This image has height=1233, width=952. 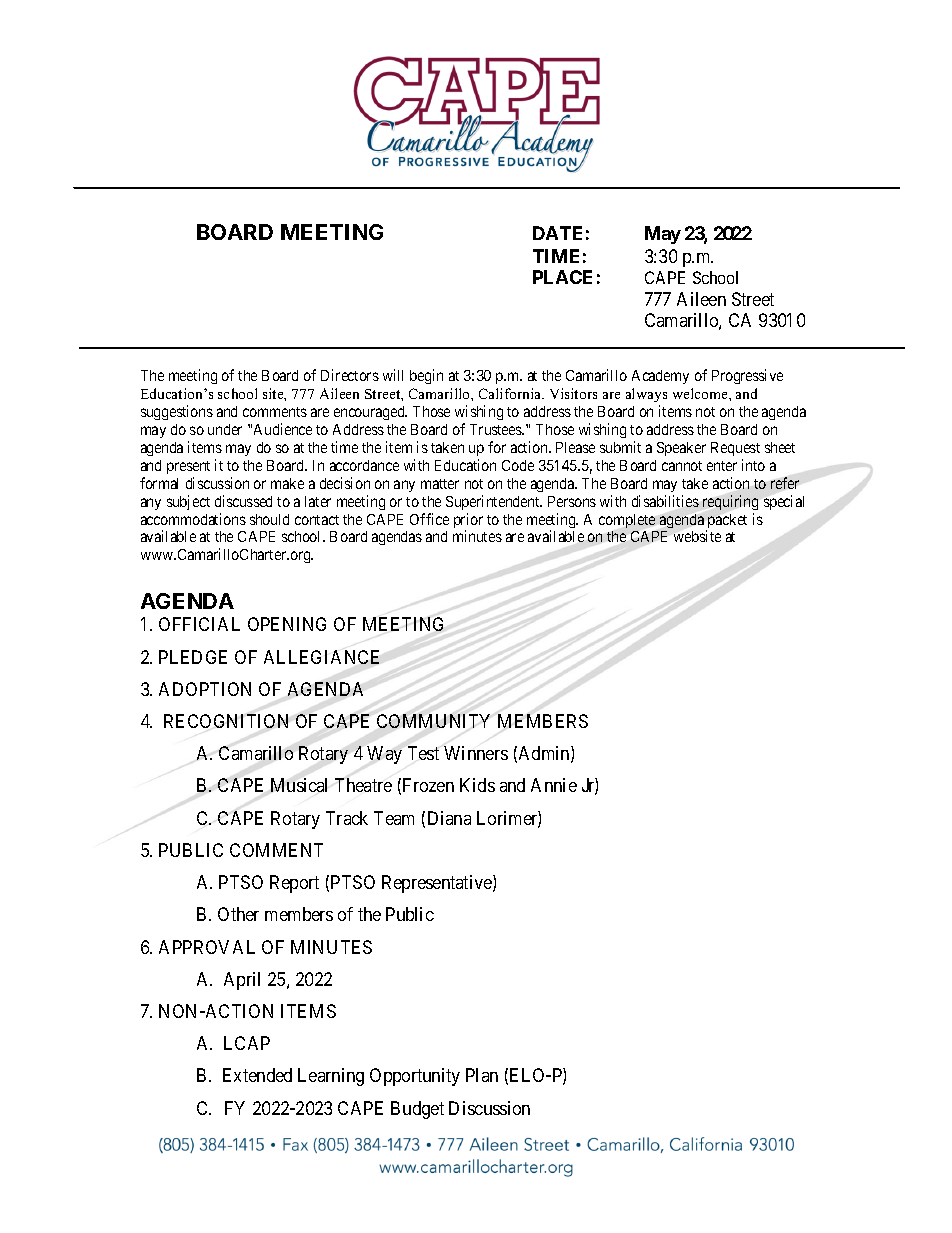 I want to click on prior, so click(x=468, y=522).
